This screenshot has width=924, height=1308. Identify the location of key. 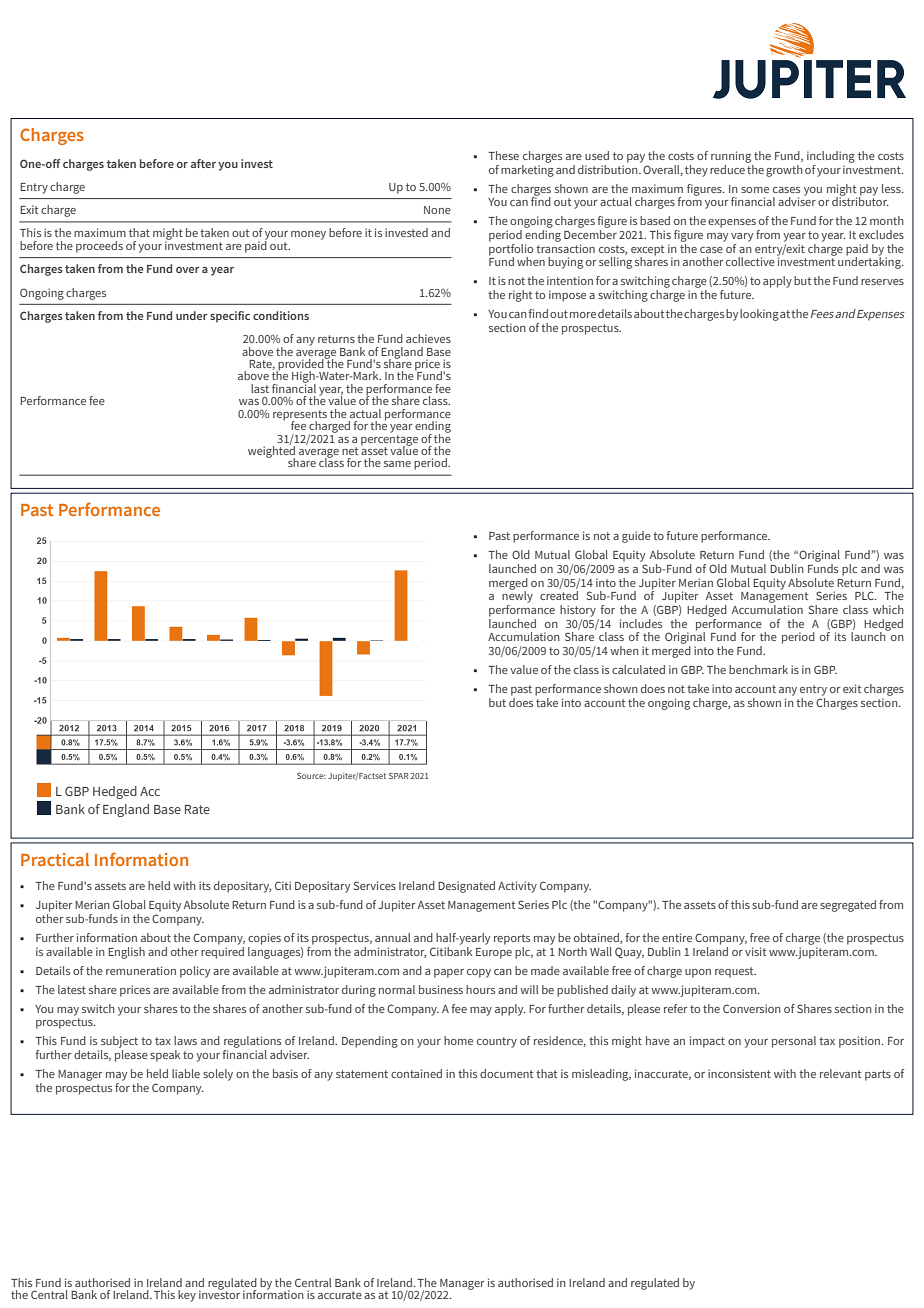
(187, 1296).
